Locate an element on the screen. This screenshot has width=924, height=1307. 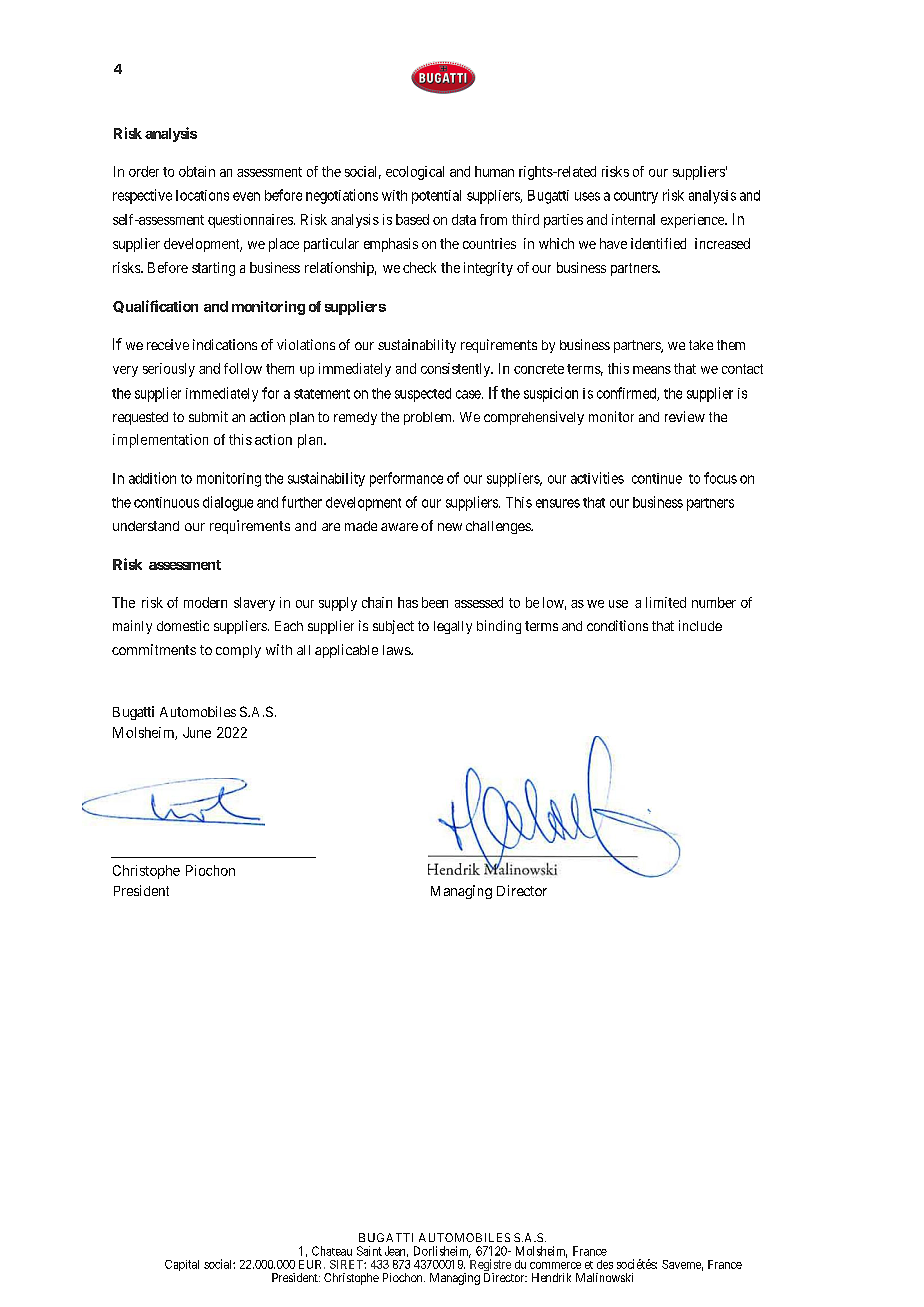
laws is located at coordinates (397, 650).
